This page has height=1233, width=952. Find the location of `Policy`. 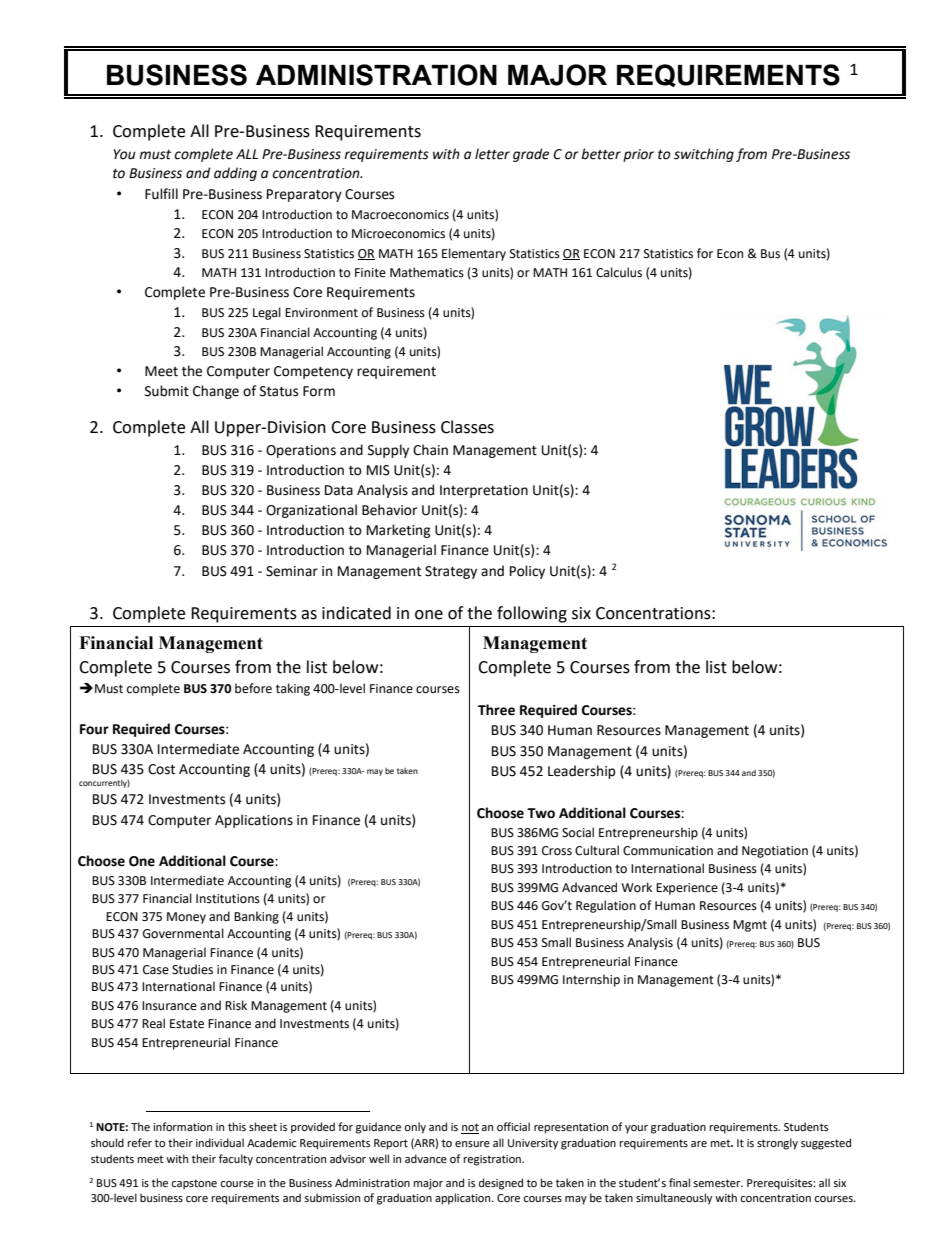

Policy is located at coordinates (527, 572).
